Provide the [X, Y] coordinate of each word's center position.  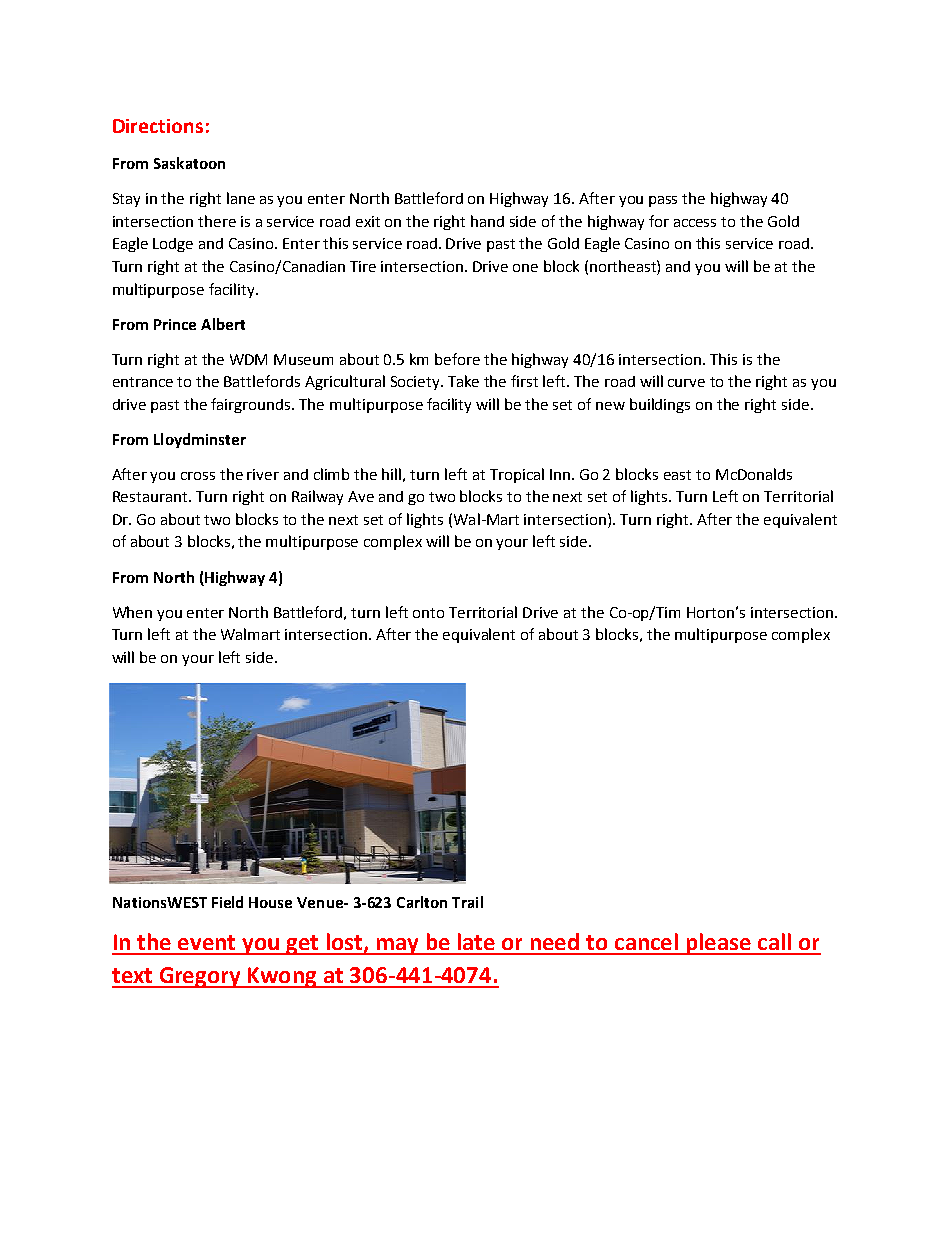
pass [663, 201]
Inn [561, 474]
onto [428, 613]
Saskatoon [189, 163]
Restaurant [151, 496]
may [397, 946]
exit [368, 221]
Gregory [200, 977]
